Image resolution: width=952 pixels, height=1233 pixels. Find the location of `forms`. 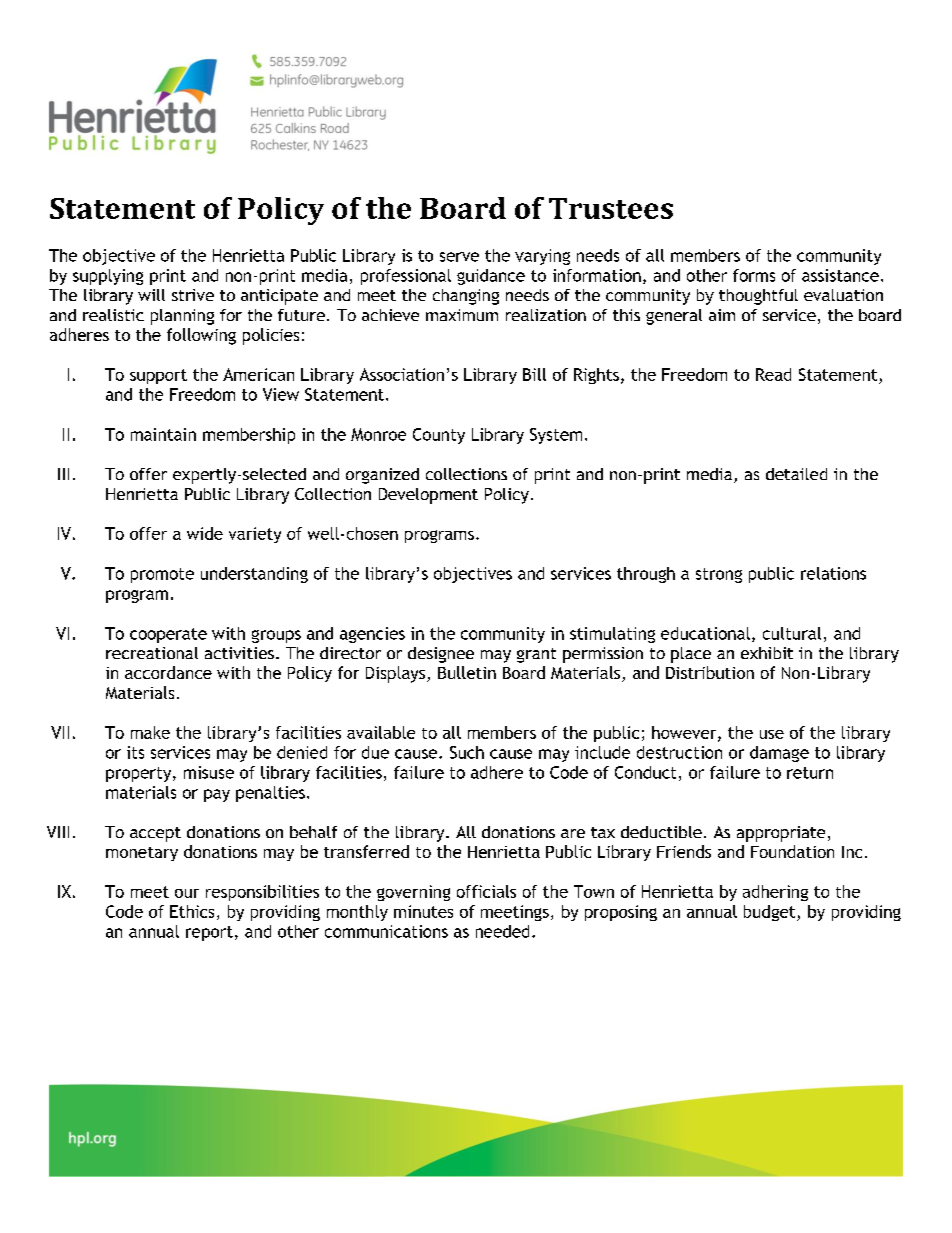

forms is located at coordinates (754, 275).
